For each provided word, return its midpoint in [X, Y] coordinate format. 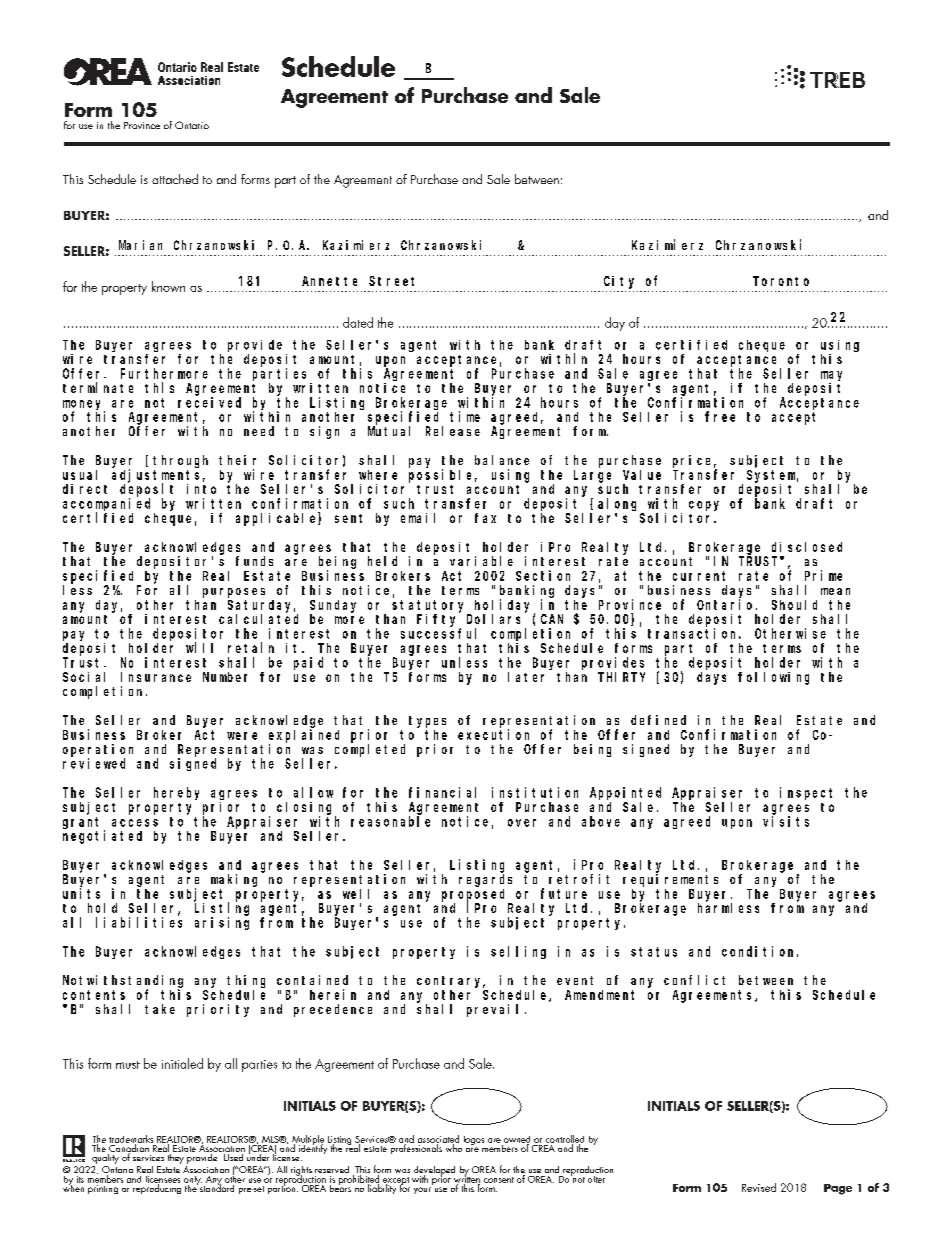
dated [358, 322]
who [452, 1147]
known [168, 286]
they [175, 1157]
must [128, 1065]
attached [175, 179]
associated [438, 1140]
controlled [565, 1140]
